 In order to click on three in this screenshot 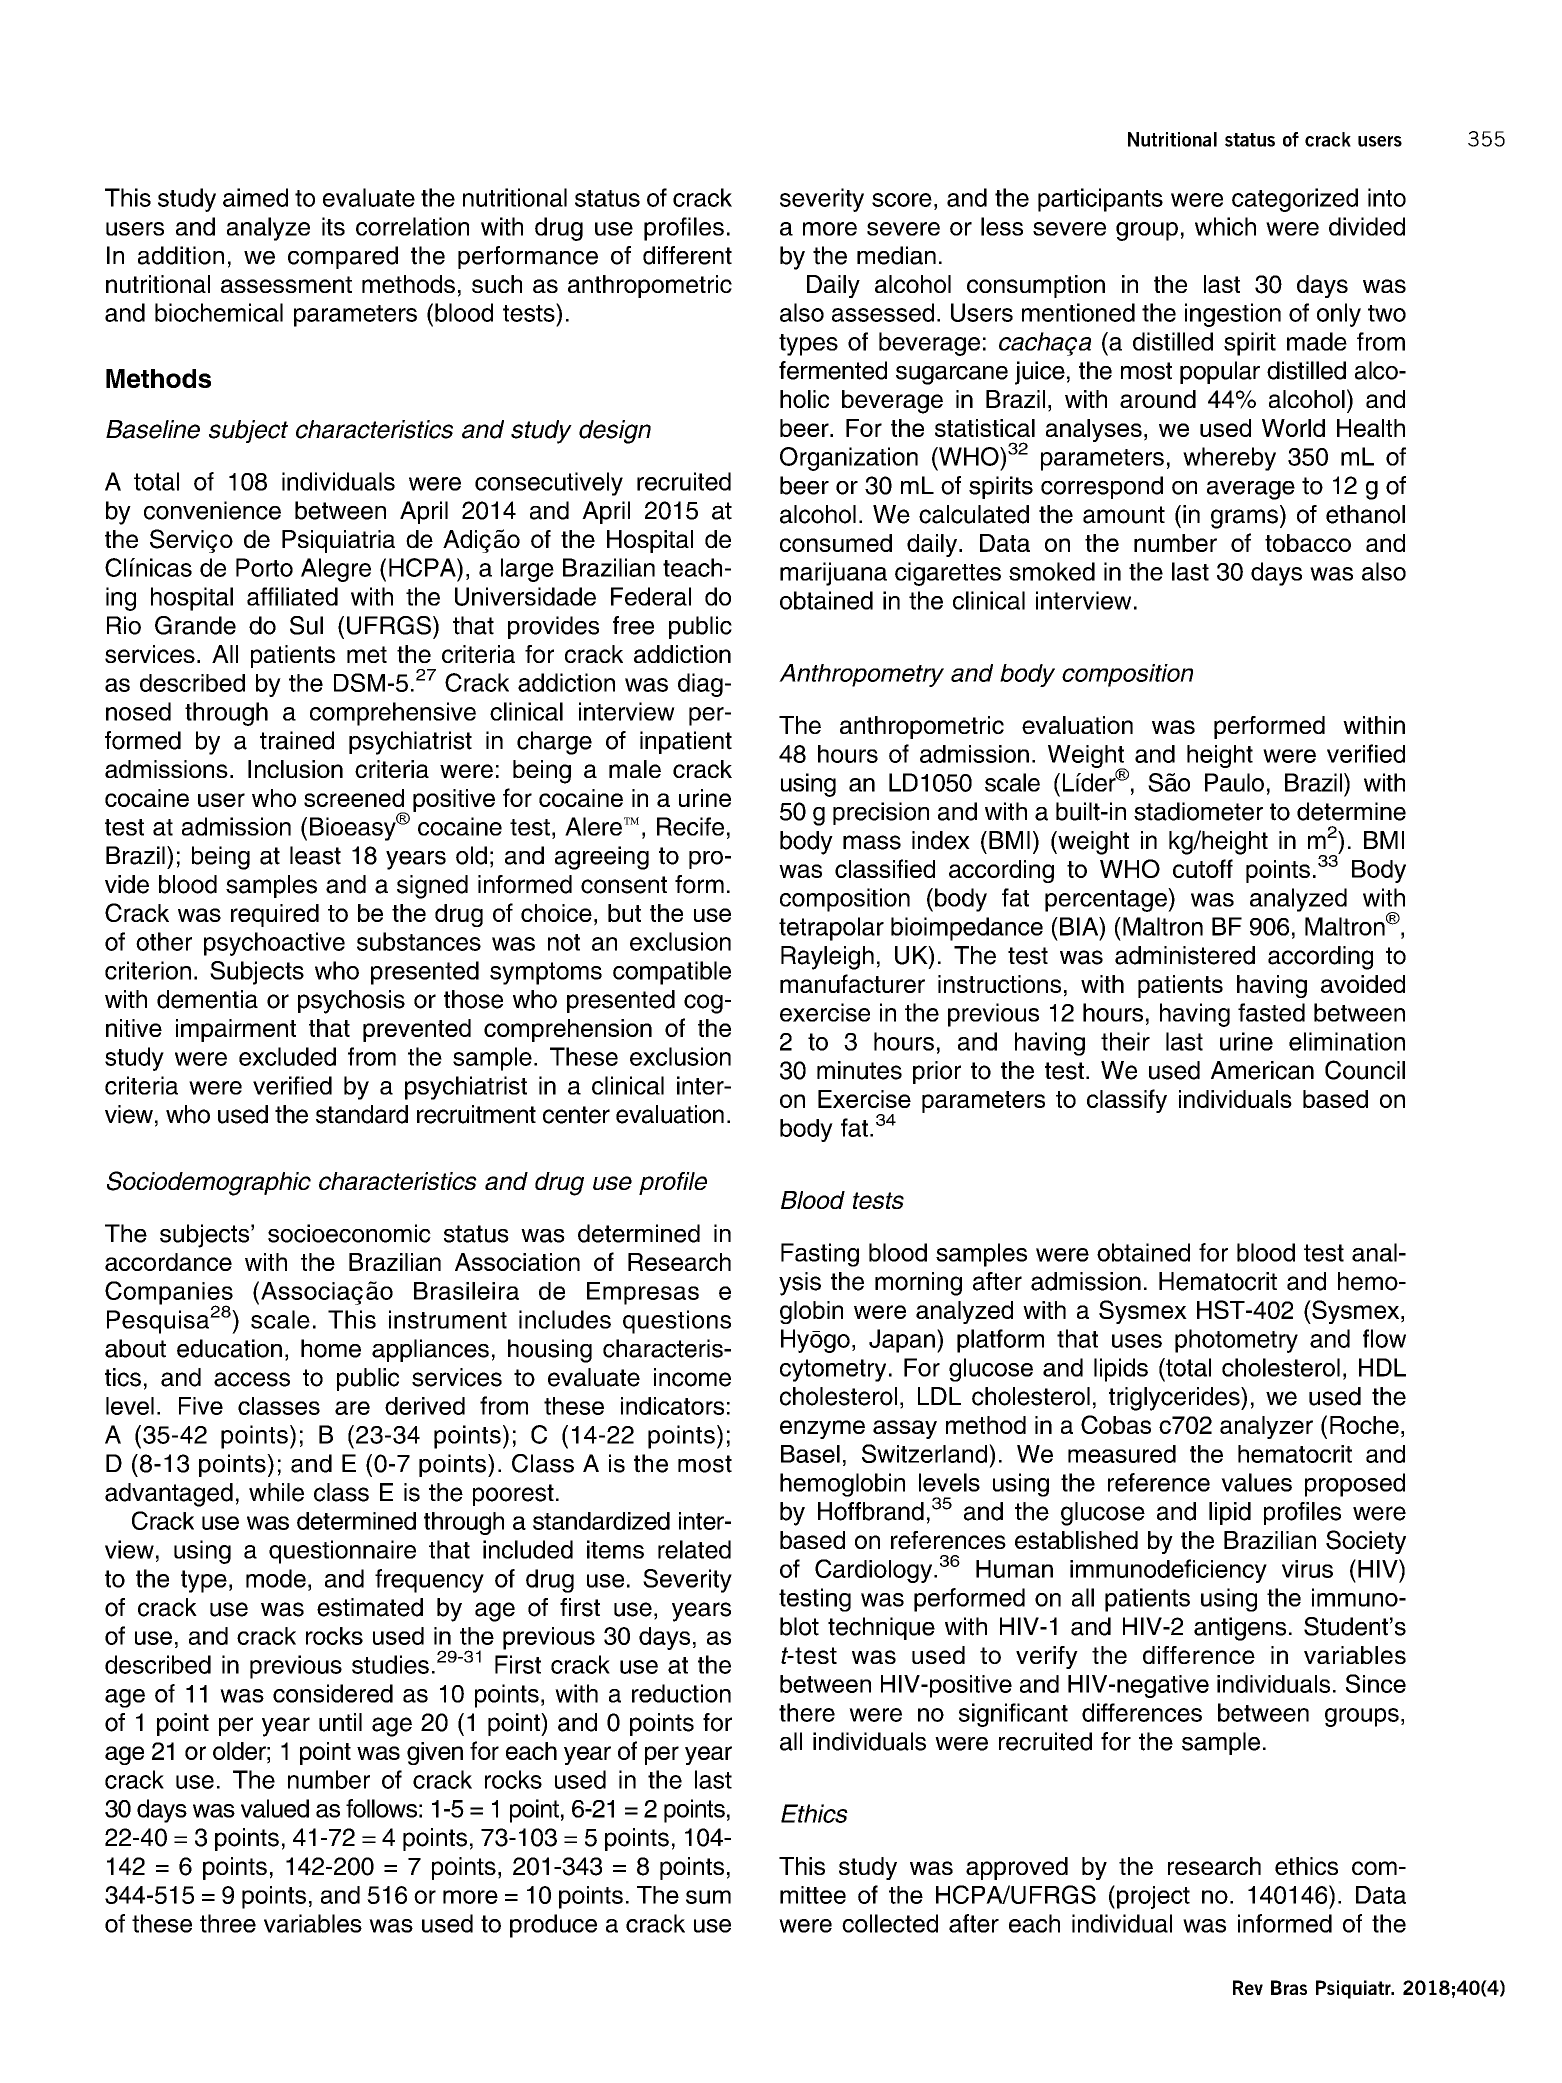, I will do `click(228, 1923)`.
